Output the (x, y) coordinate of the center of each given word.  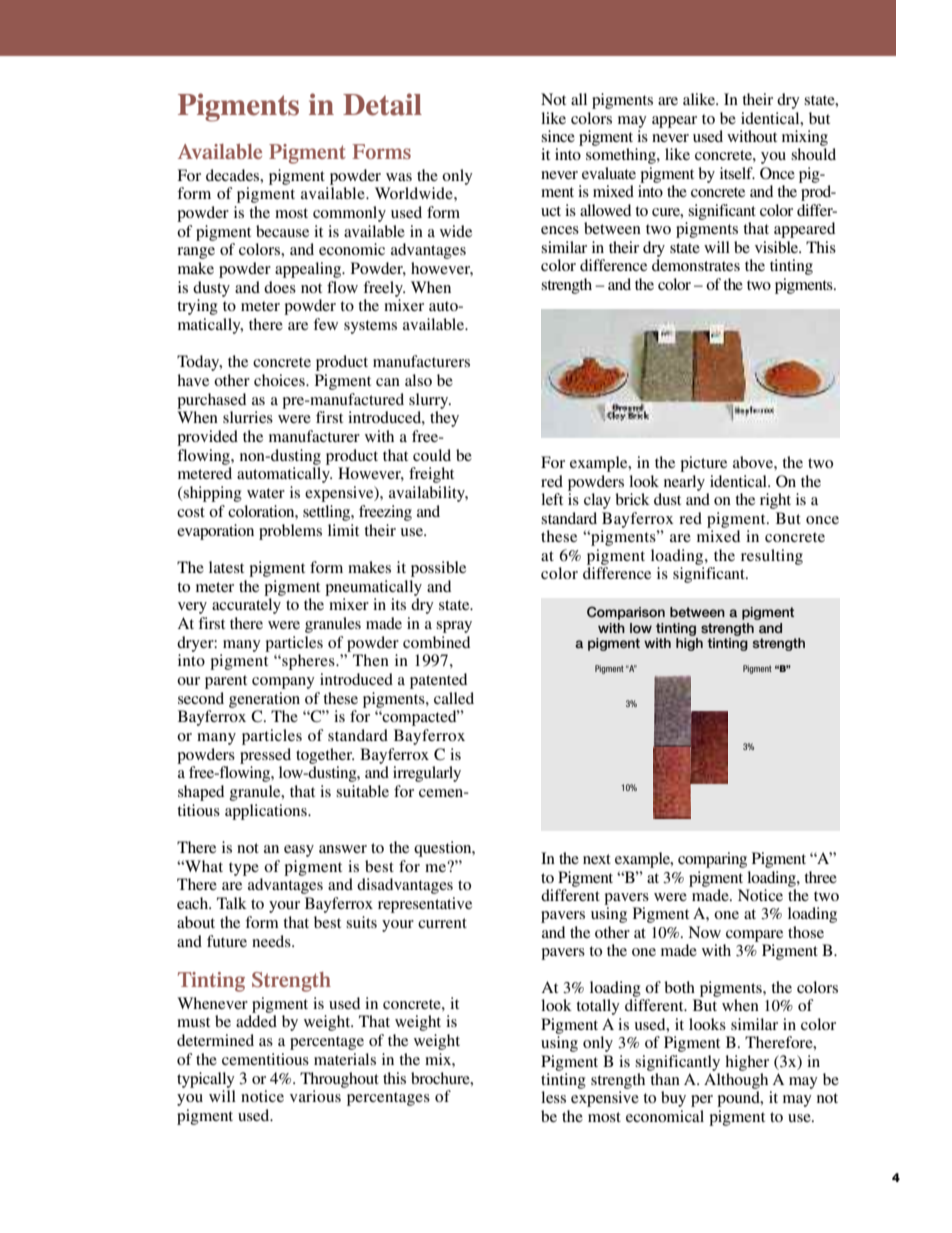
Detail (382, 104)
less (553, 1097)
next (597, 859)
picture (703, 464)
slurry (430, 401)
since (558, 136)
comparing (712, 860)
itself (737, 173)
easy (299, 851)
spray (454, 627)
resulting (772, 557)
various (315, 1096)
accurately (246, 606)
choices (280, 380)
